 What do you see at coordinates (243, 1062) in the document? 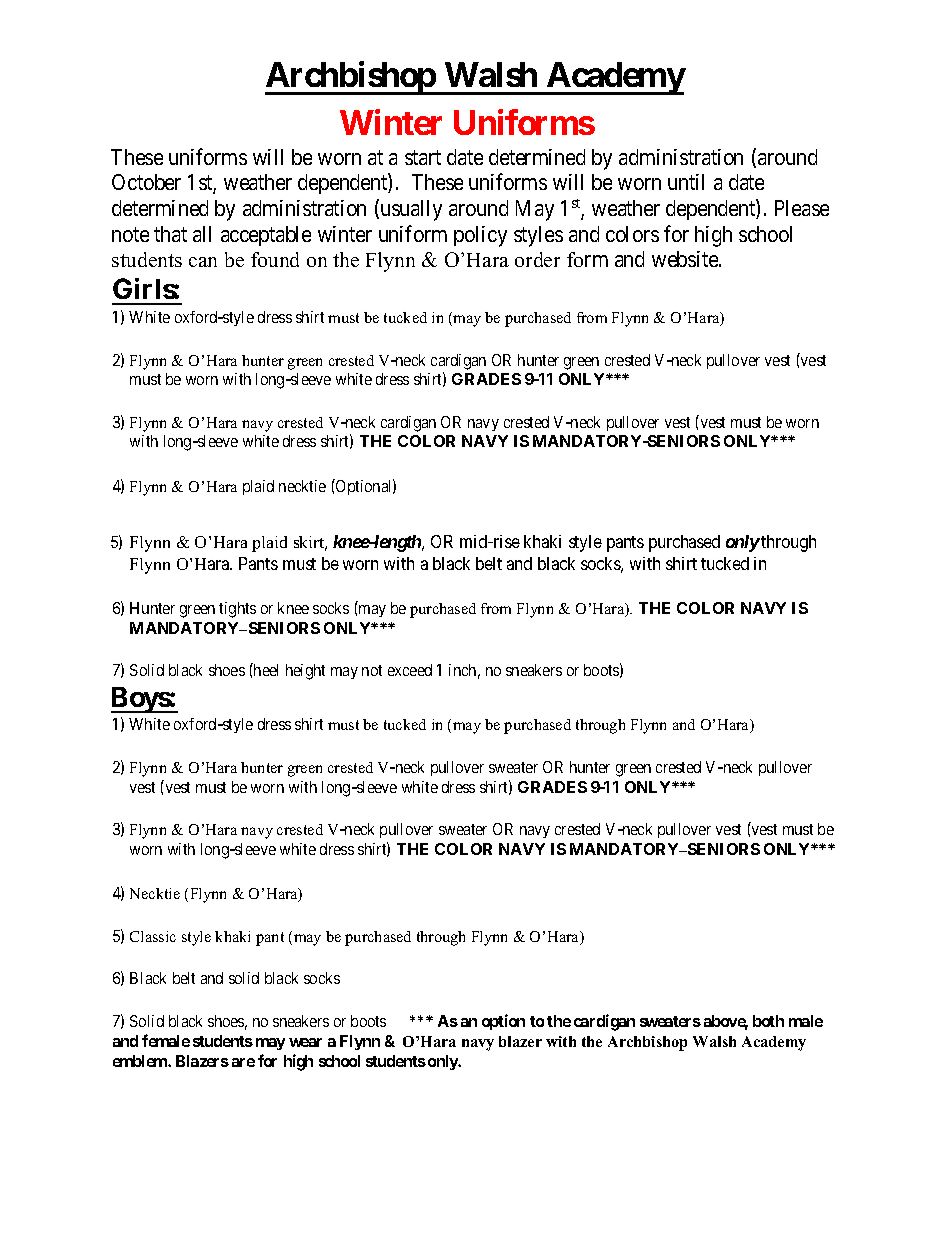
I see `are` at bounding box center [243, 1062].
